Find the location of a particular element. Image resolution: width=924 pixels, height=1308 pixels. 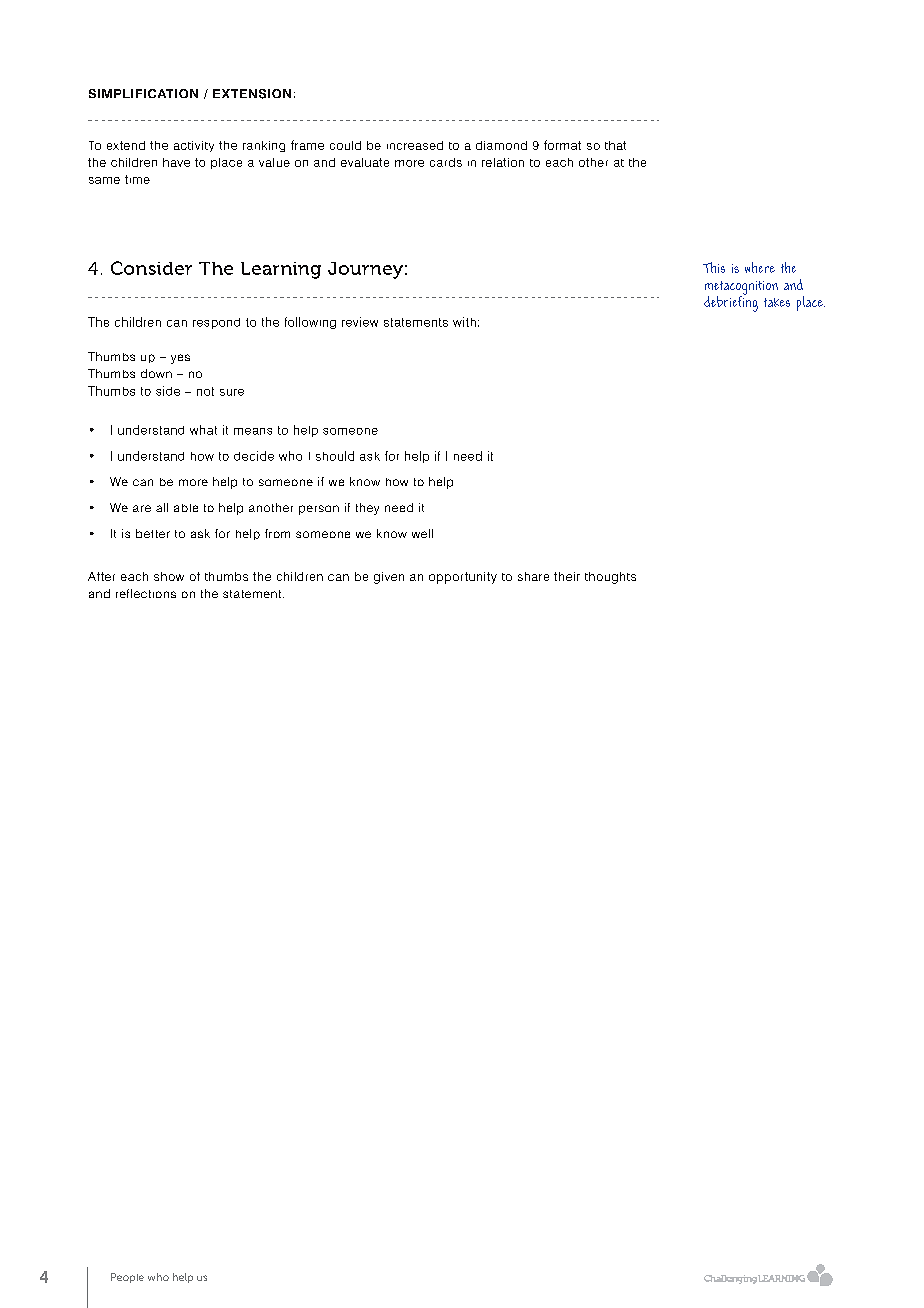

reflections is located at coordinates (146, 593).
